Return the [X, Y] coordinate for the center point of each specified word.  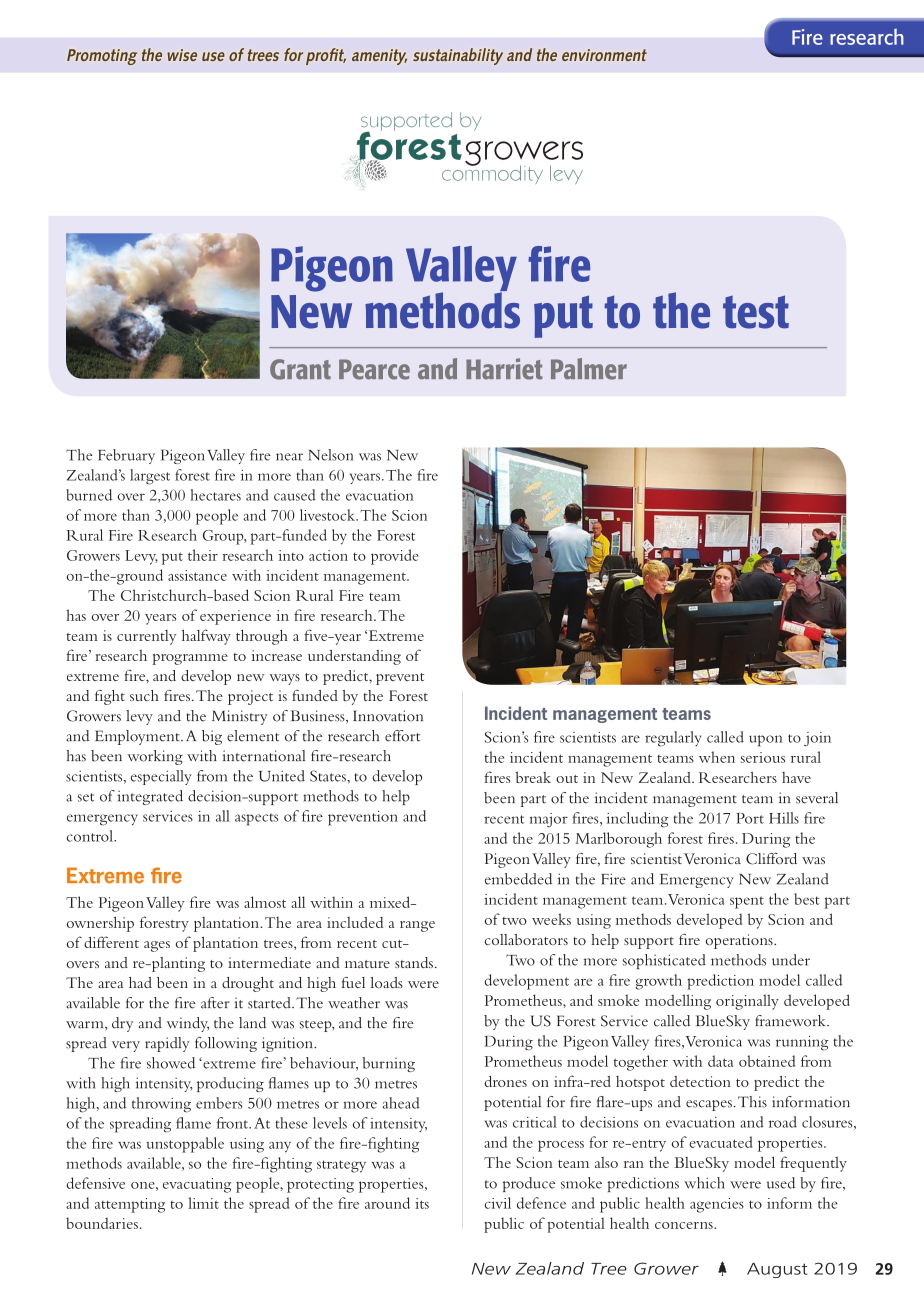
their [203, 555]
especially [161, 777]
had [140, 982]
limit [203, 1203]
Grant [300, 369]
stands [414, 962]
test [756, 312]
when [717, 757]
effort [402, 736]
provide [395, 557]
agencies [717, 1205]
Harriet [504, 369]
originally [747, 1002]
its [422, 1203]
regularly [673, 739]
